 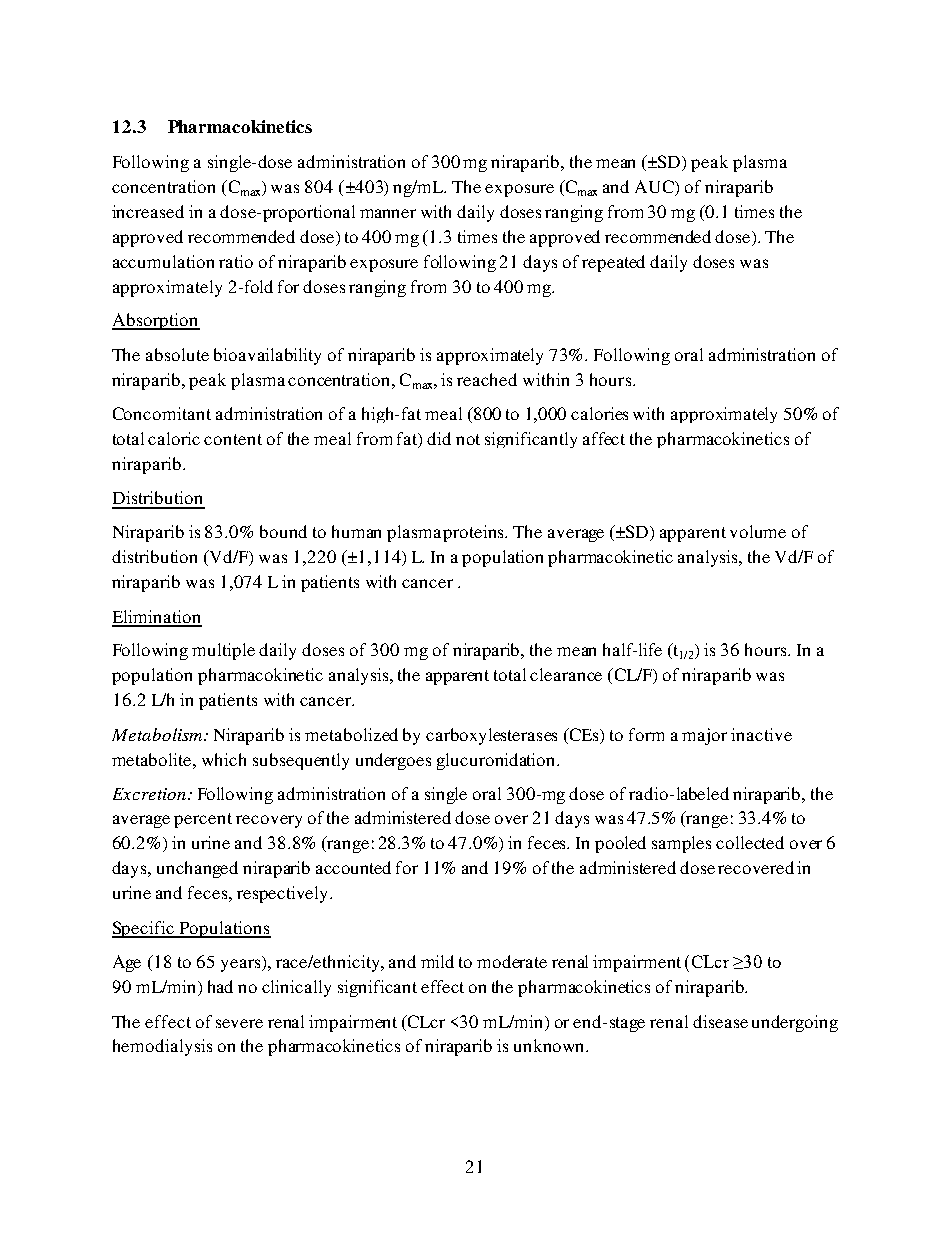 What do you see at coordinates (388, 213) in the page?
I see `manner` at bounding box center [388, 213].
